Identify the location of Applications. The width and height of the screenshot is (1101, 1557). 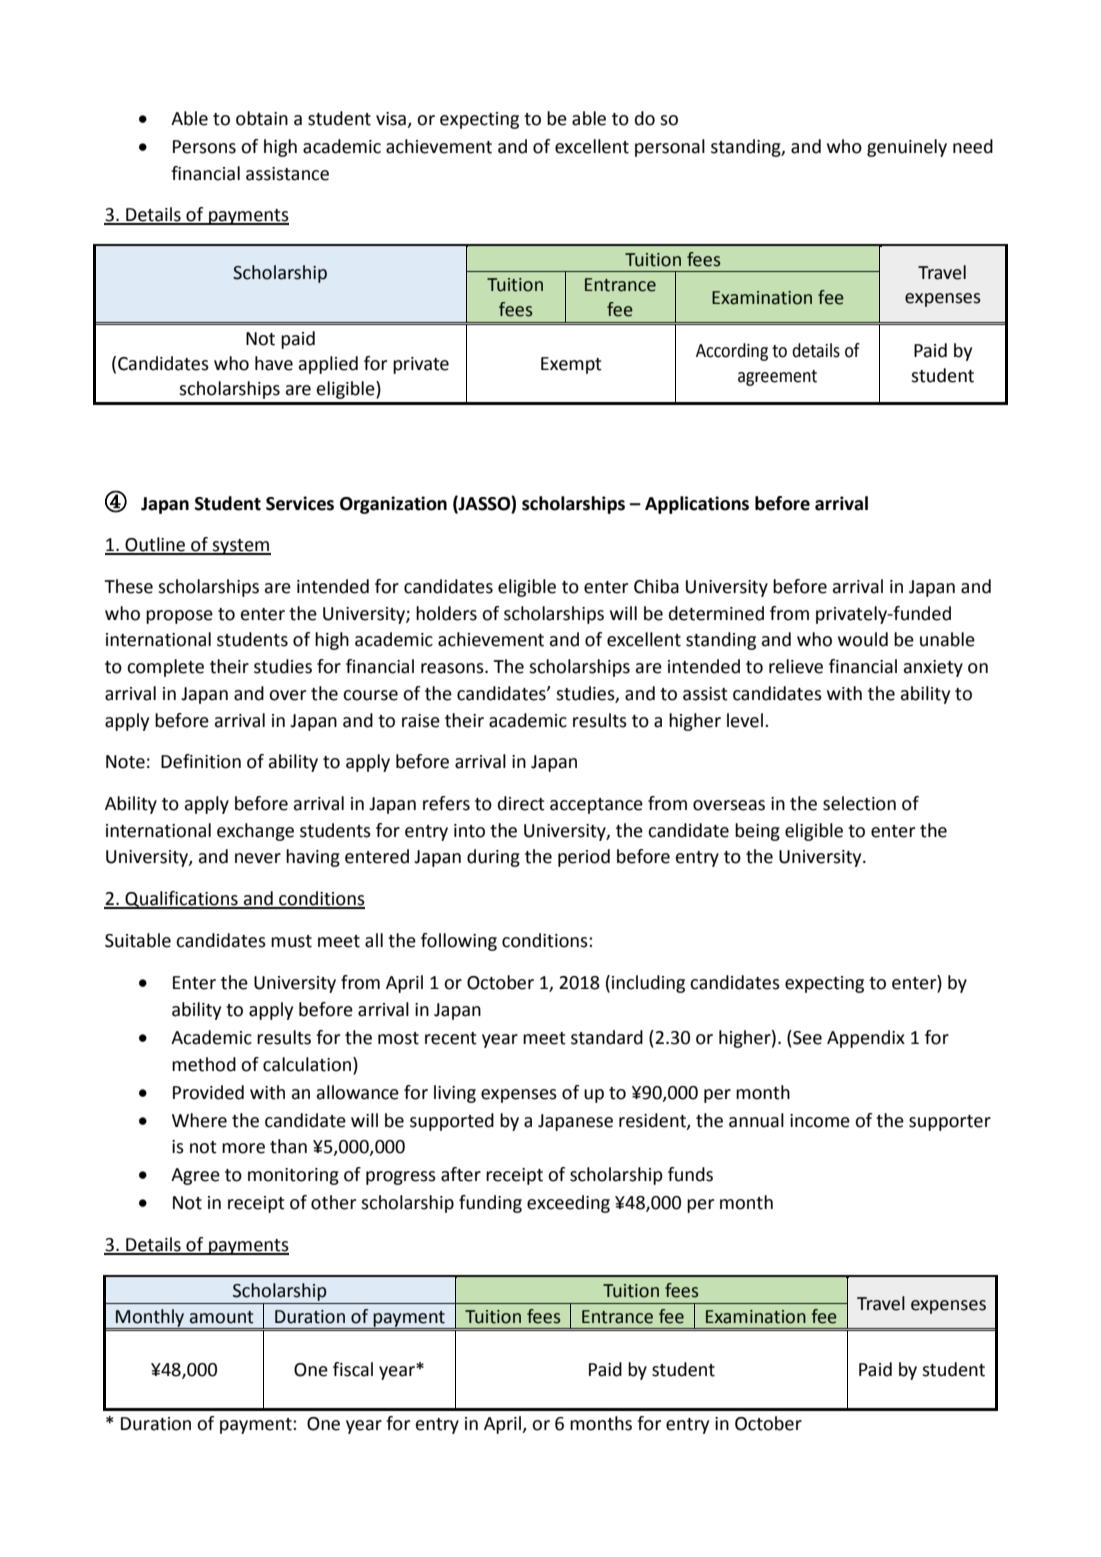
(697, 505).
